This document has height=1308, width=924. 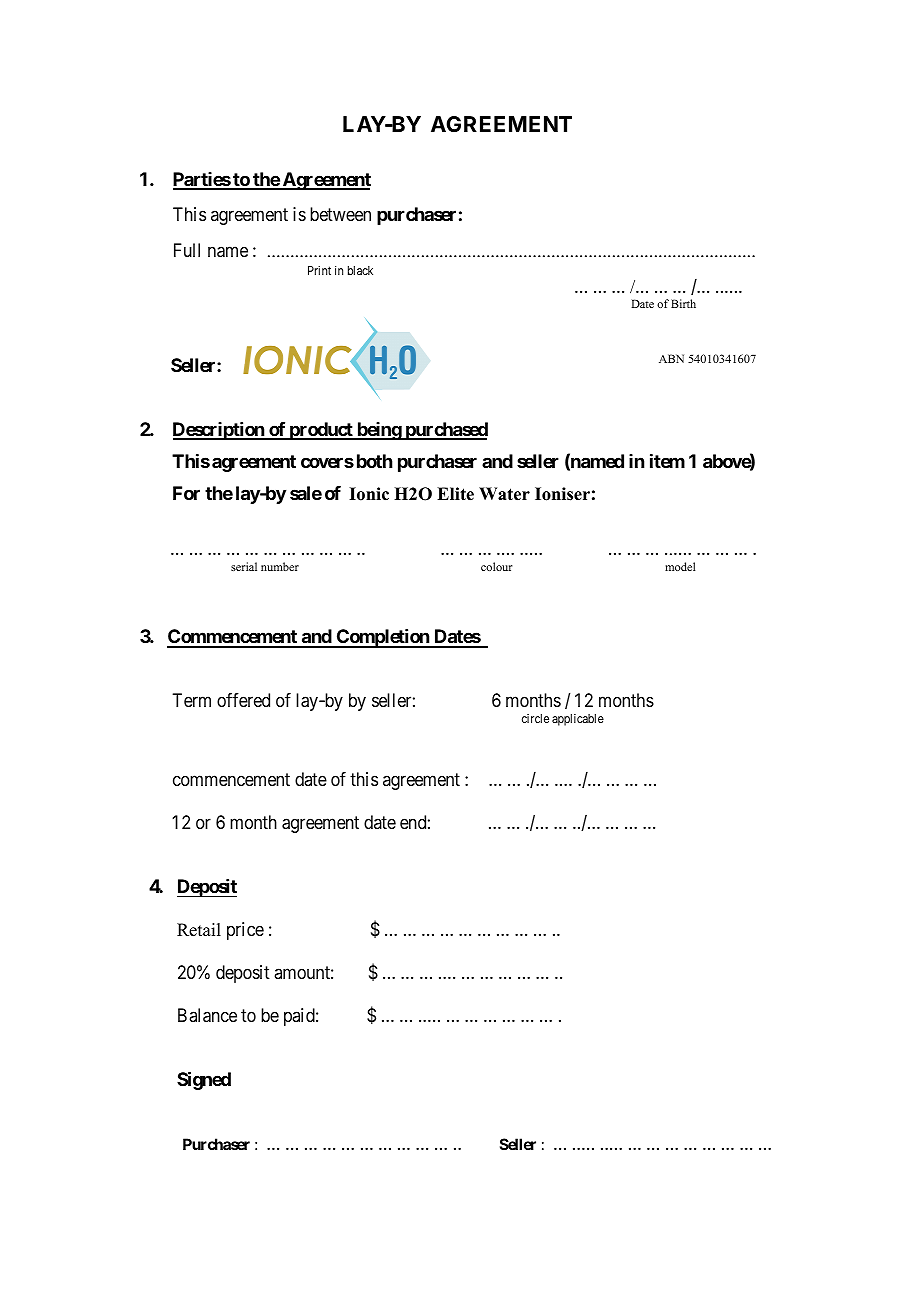 What do you see at coordinates (680, 566) in the document?
I see `model` at bounding box center [680, 566].
